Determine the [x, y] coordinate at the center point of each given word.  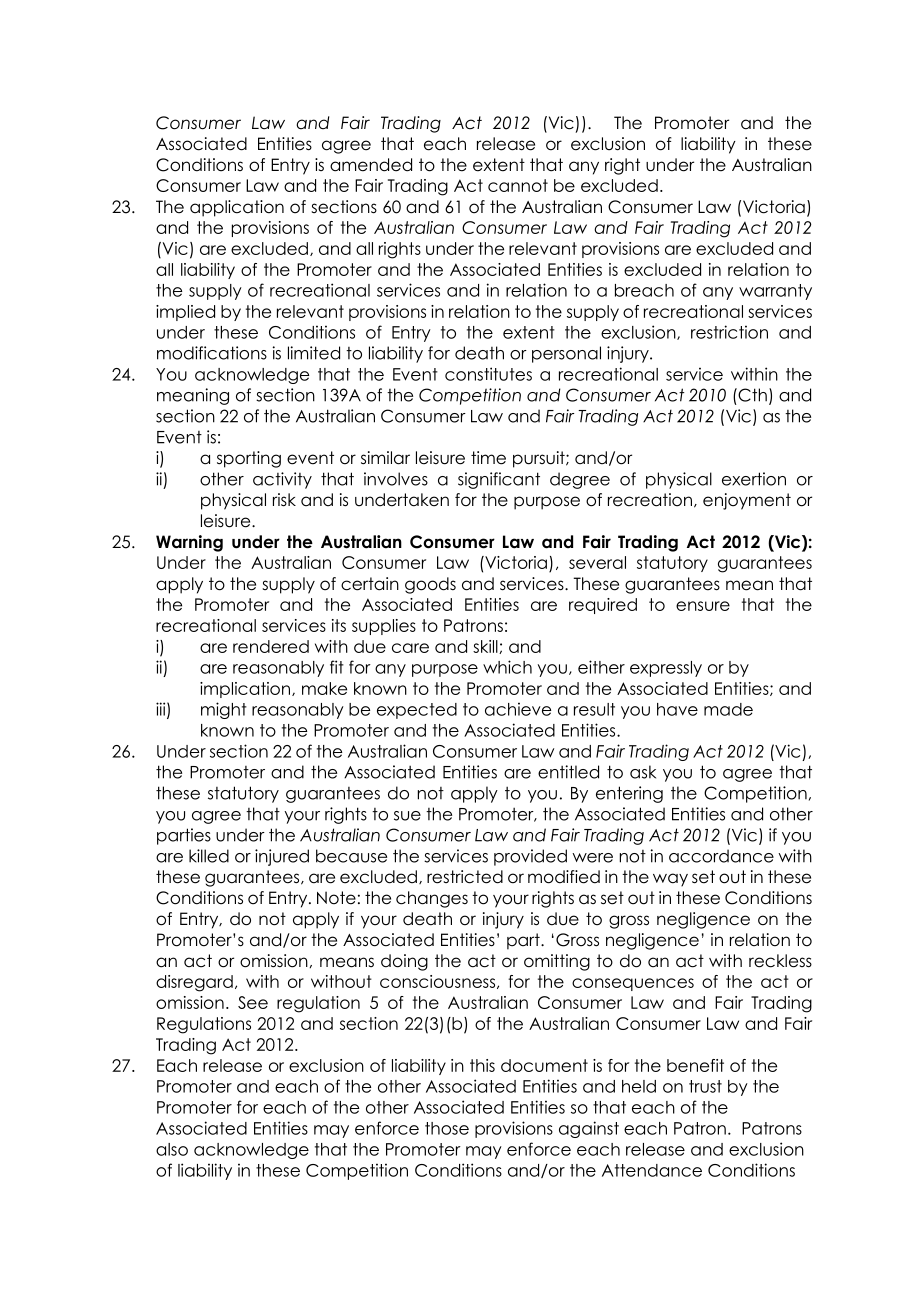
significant [499, 480]
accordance [721, 856]
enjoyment [747, 501]
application [237, 208]
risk [284, 500]
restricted [465, 877]
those [447, 1128]
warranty [775, 292]
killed [209, 856]
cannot [518, 185]
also [172, 1149]
